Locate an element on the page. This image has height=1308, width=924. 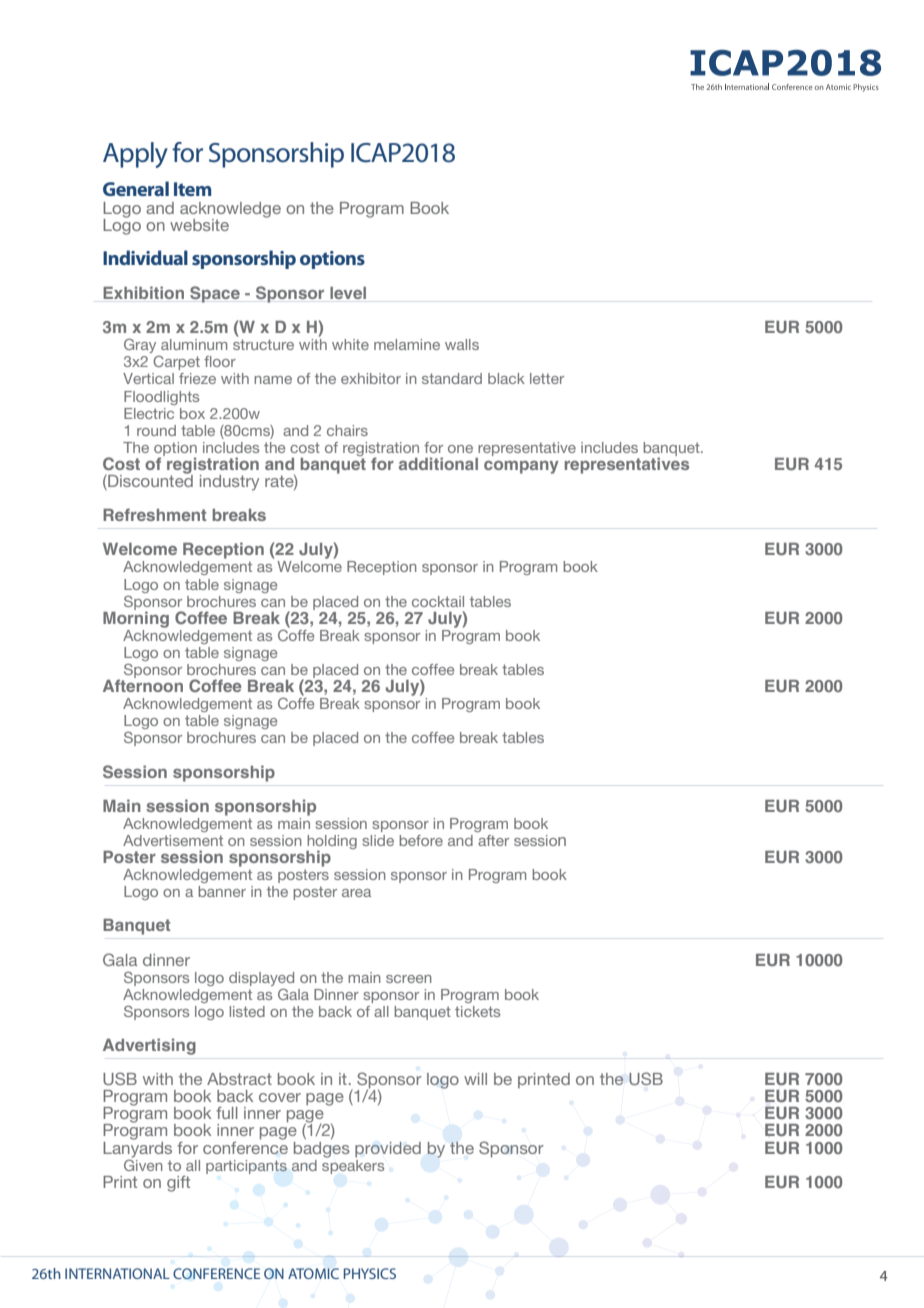
level is located at coordinates (348, 293).
